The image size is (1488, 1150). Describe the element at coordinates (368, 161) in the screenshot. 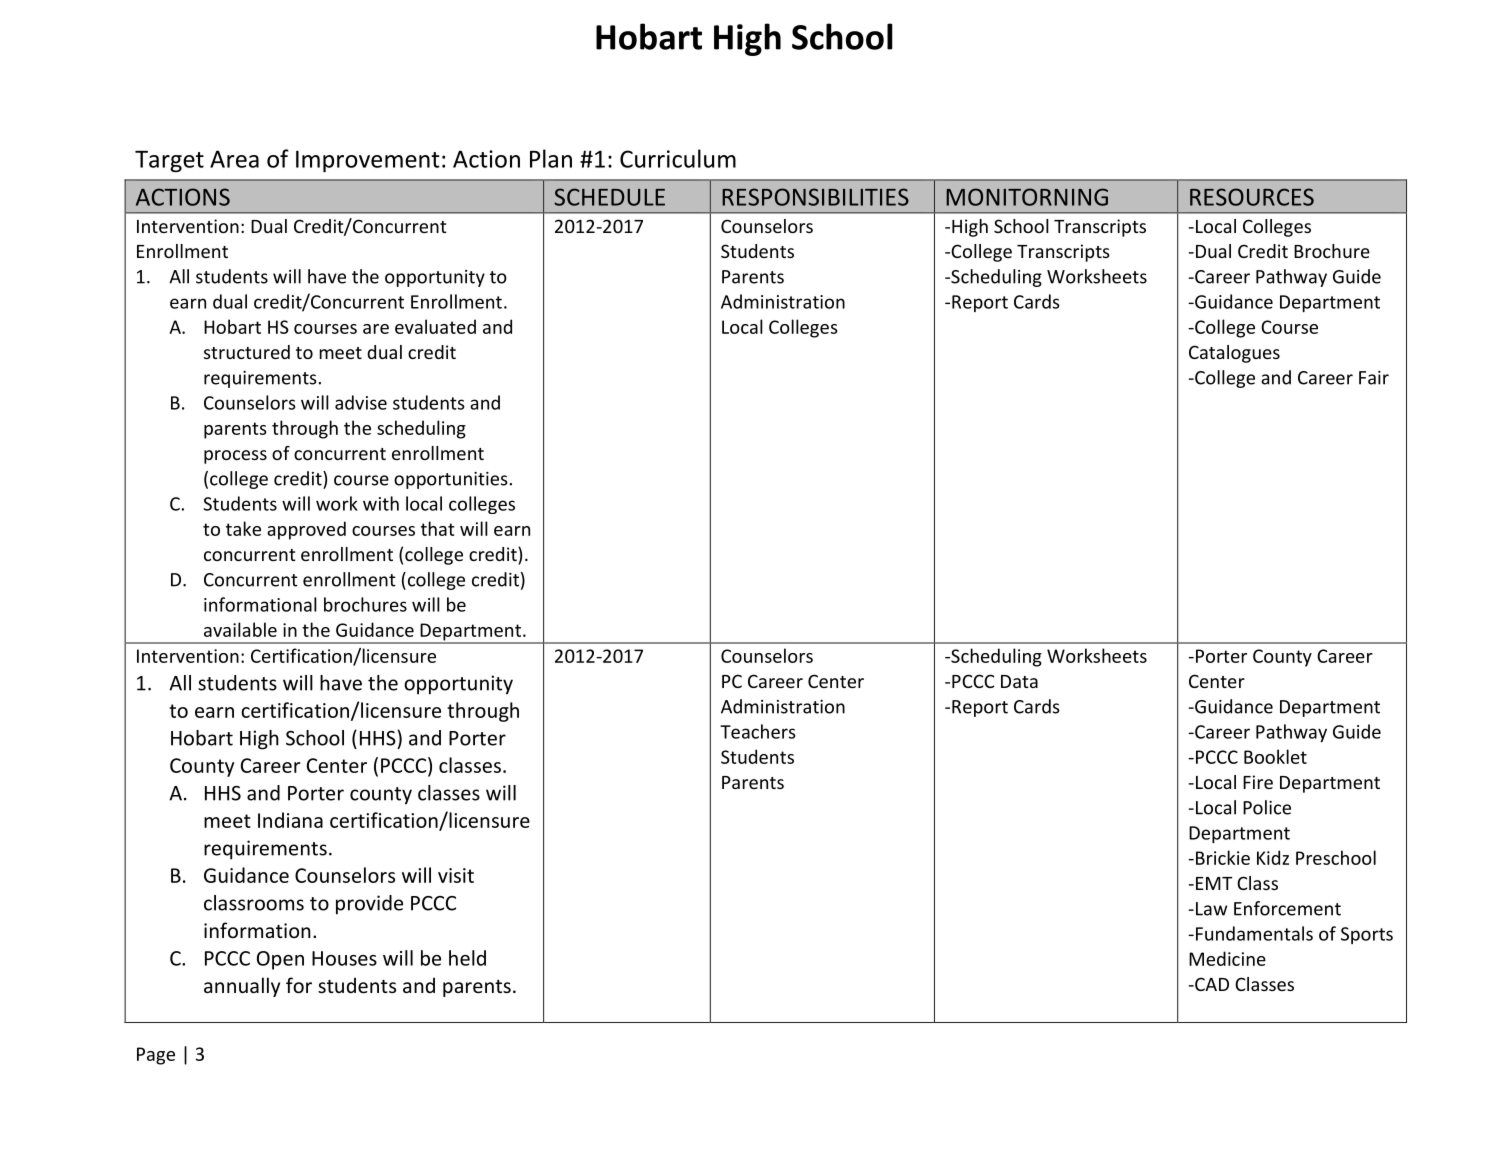

I see `Improvement` at that location.
